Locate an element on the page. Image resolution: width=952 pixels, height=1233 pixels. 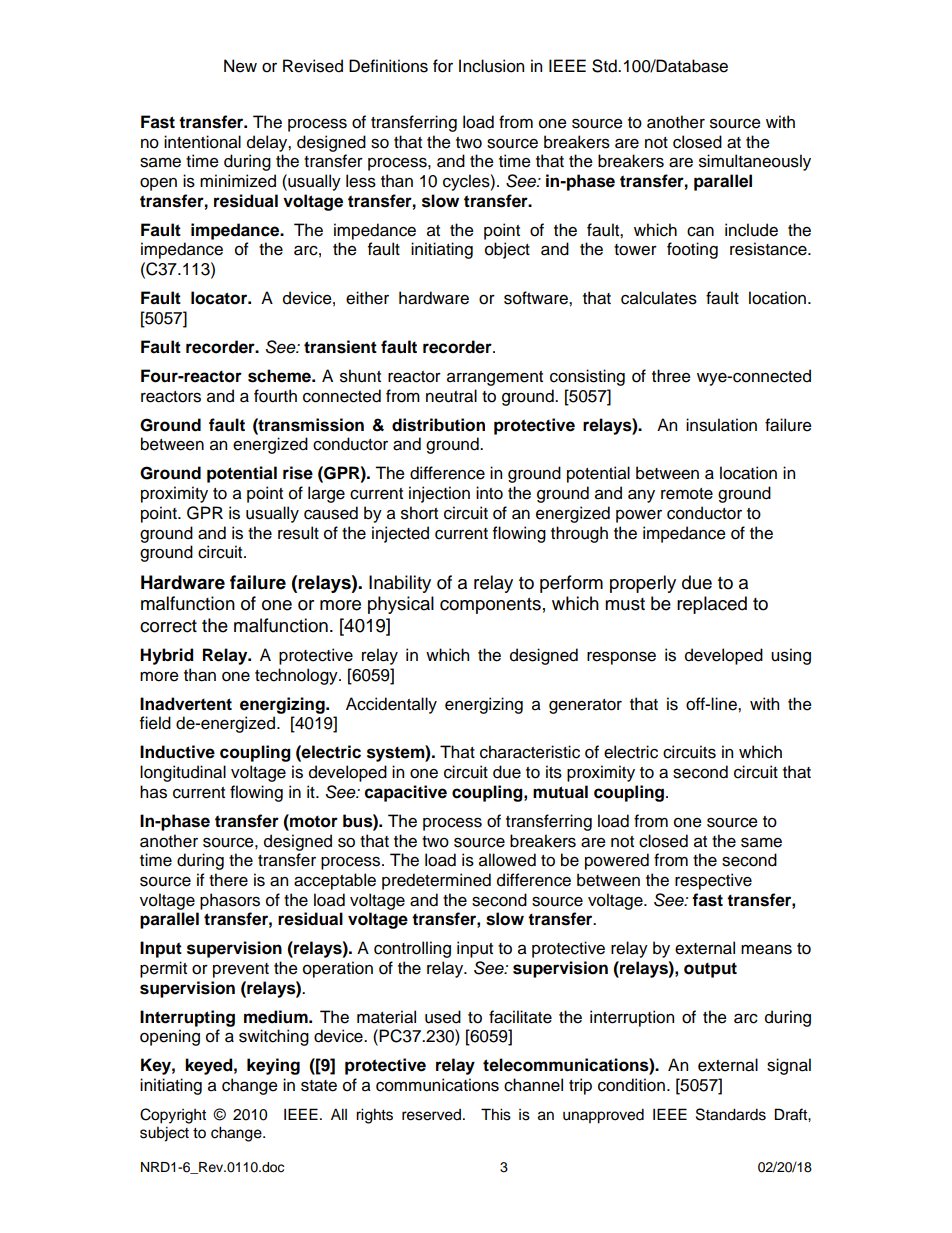
This is located at coordinates (496, 1114).
